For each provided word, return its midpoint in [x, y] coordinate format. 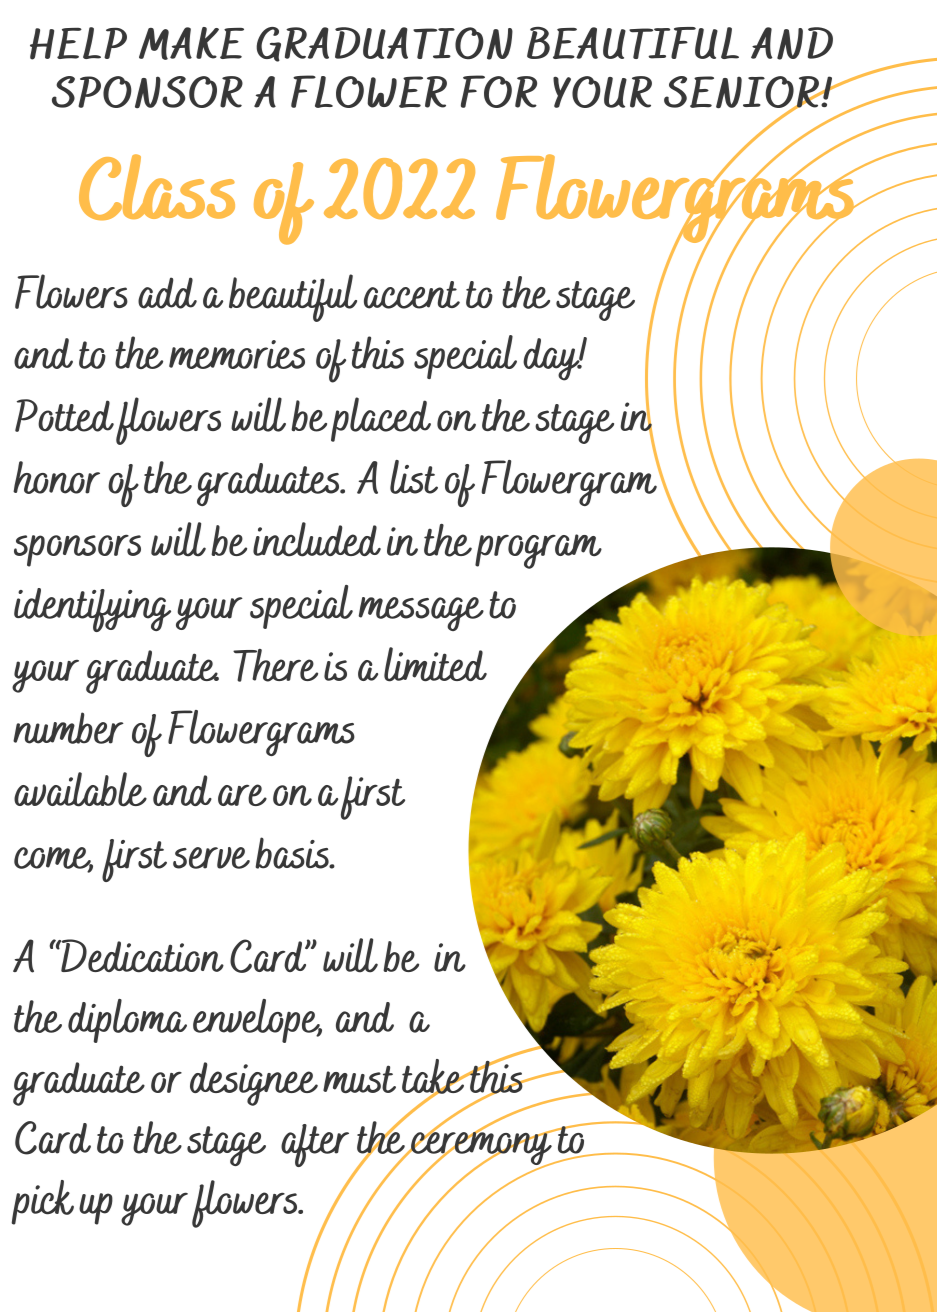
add [167, 293]
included [317, 539]
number [68, 728]
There [275, 665]
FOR [499, 91]
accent [412, 295]
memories [237, 354]
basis [293, 853]
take [434, 1077]
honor [56, 477]
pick [43, 1202]
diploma [127, 1021]
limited [435, 664]
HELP [78, 43]
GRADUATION [384, 44]
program [538, 551]
